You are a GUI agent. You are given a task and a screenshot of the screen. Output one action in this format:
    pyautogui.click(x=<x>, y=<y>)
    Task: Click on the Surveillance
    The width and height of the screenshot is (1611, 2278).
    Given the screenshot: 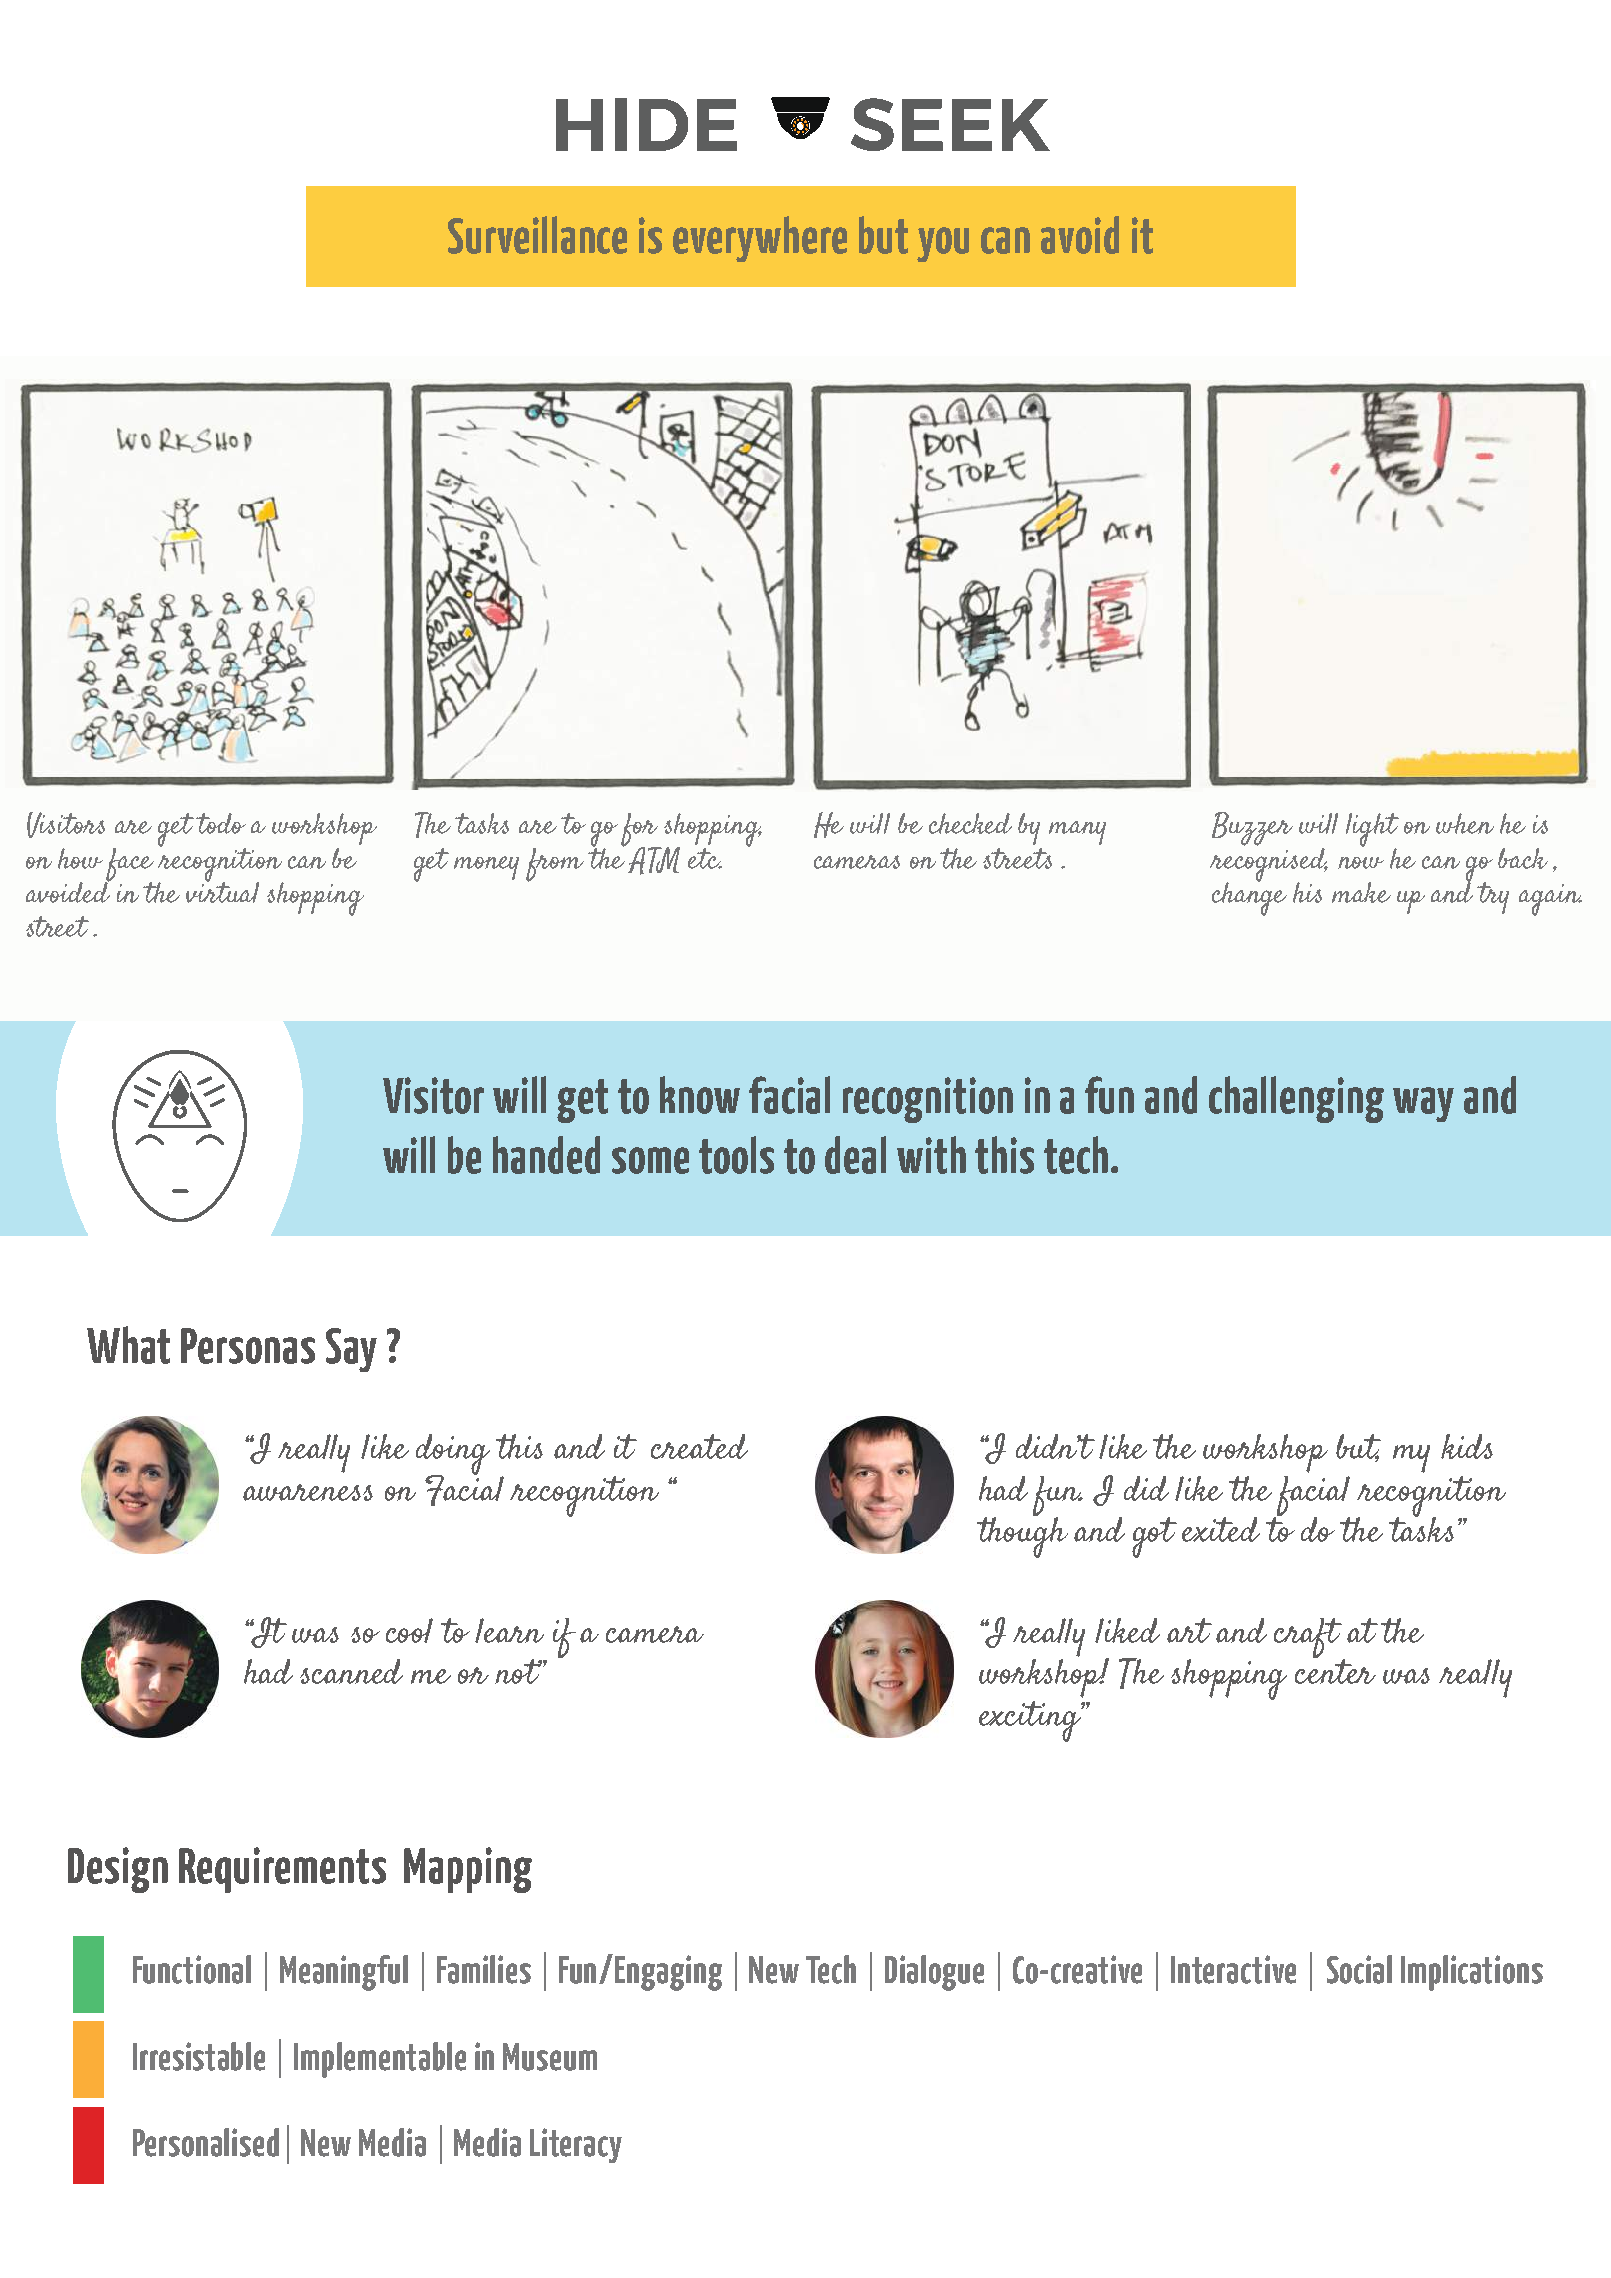 What is the action you would take?
    pyautogui.click(x=537, y=235)
